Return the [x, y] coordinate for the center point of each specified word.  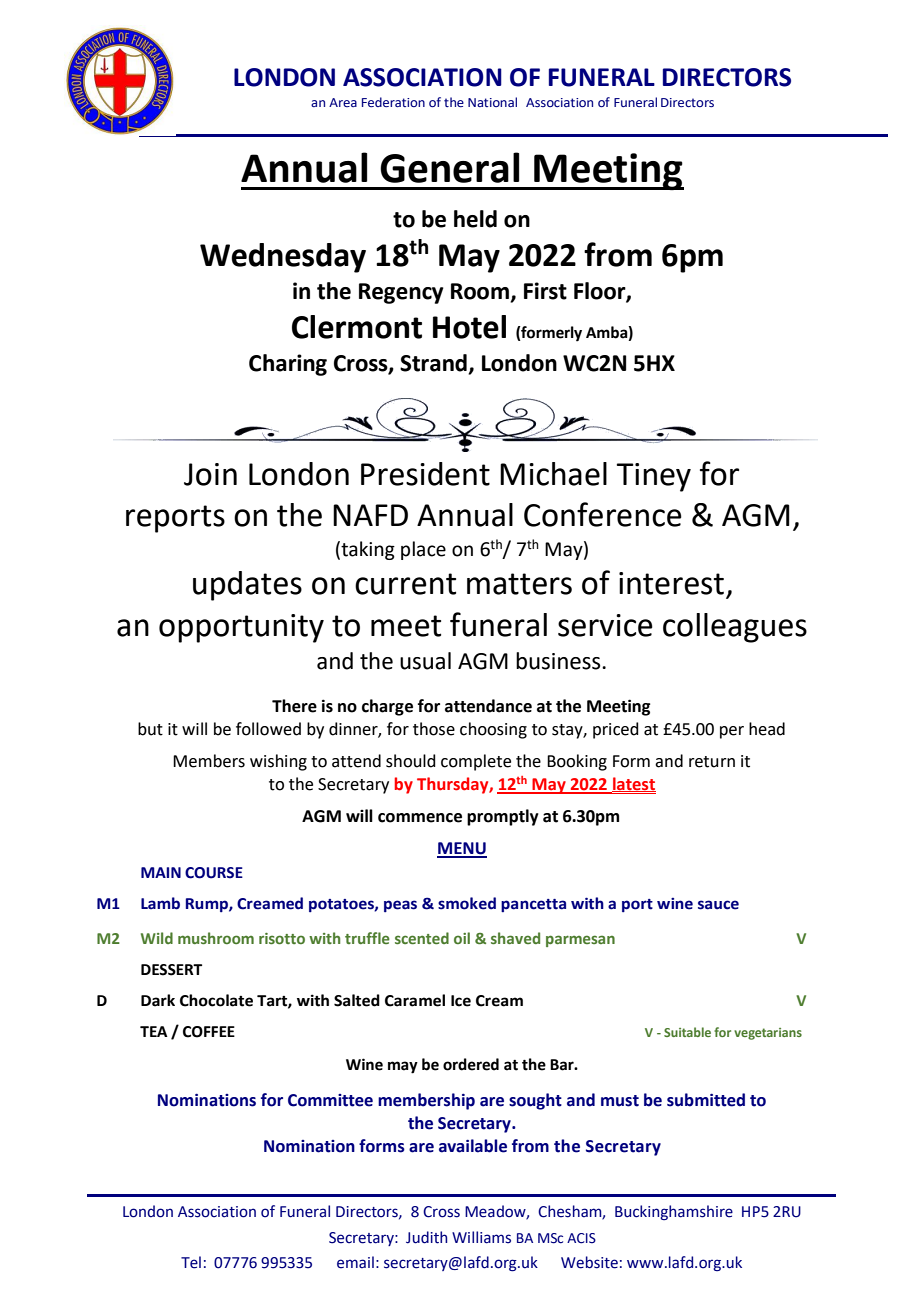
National [492, 102]
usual [425, 661]
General [449, 167]
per [732, 732]
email [355, 1262]
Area [343, 102]
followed [268, 729]
